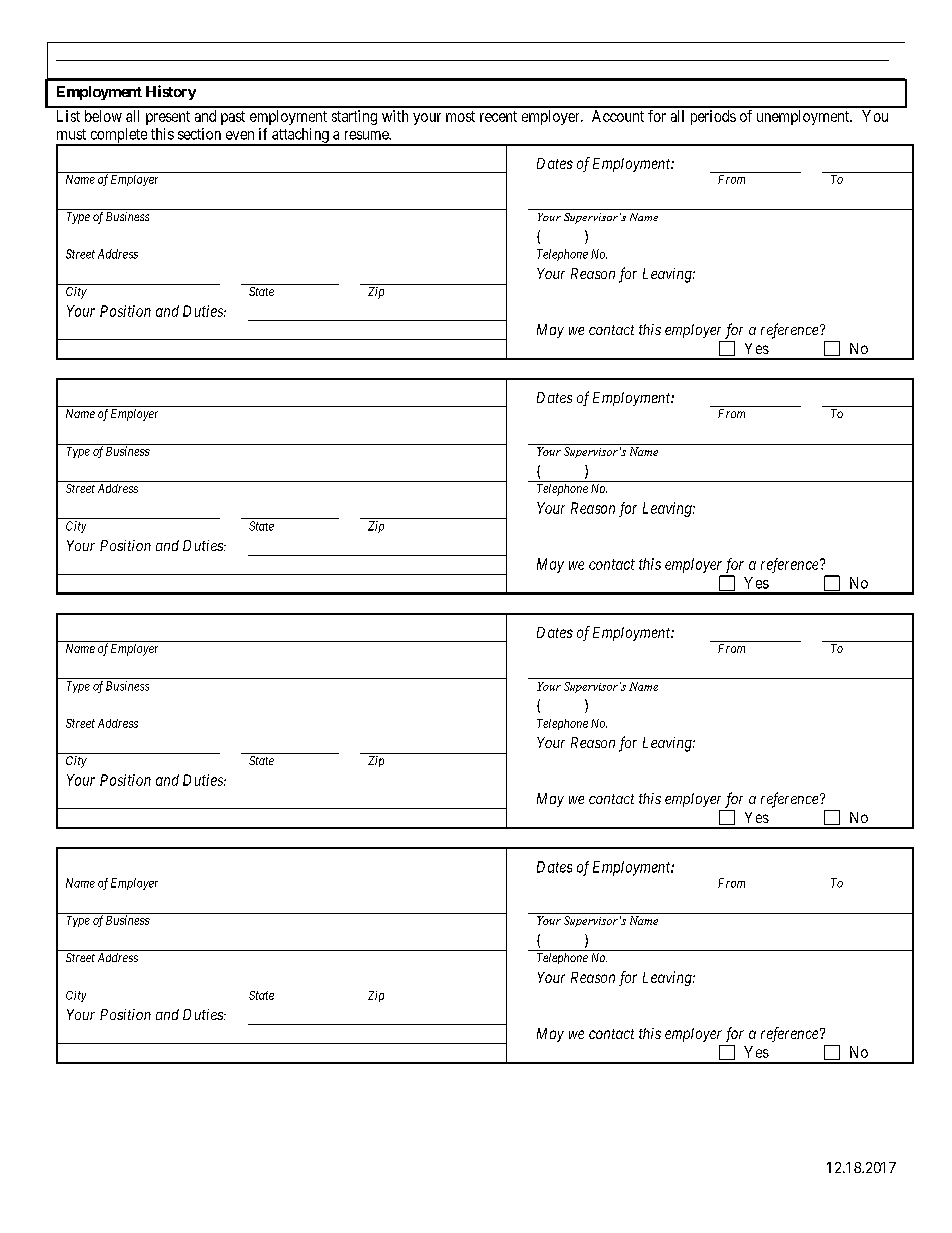 The image size is (952, 1233). Describe the element at coordinates (300, 136) in the screenshot. I see `attaching` at that location.
